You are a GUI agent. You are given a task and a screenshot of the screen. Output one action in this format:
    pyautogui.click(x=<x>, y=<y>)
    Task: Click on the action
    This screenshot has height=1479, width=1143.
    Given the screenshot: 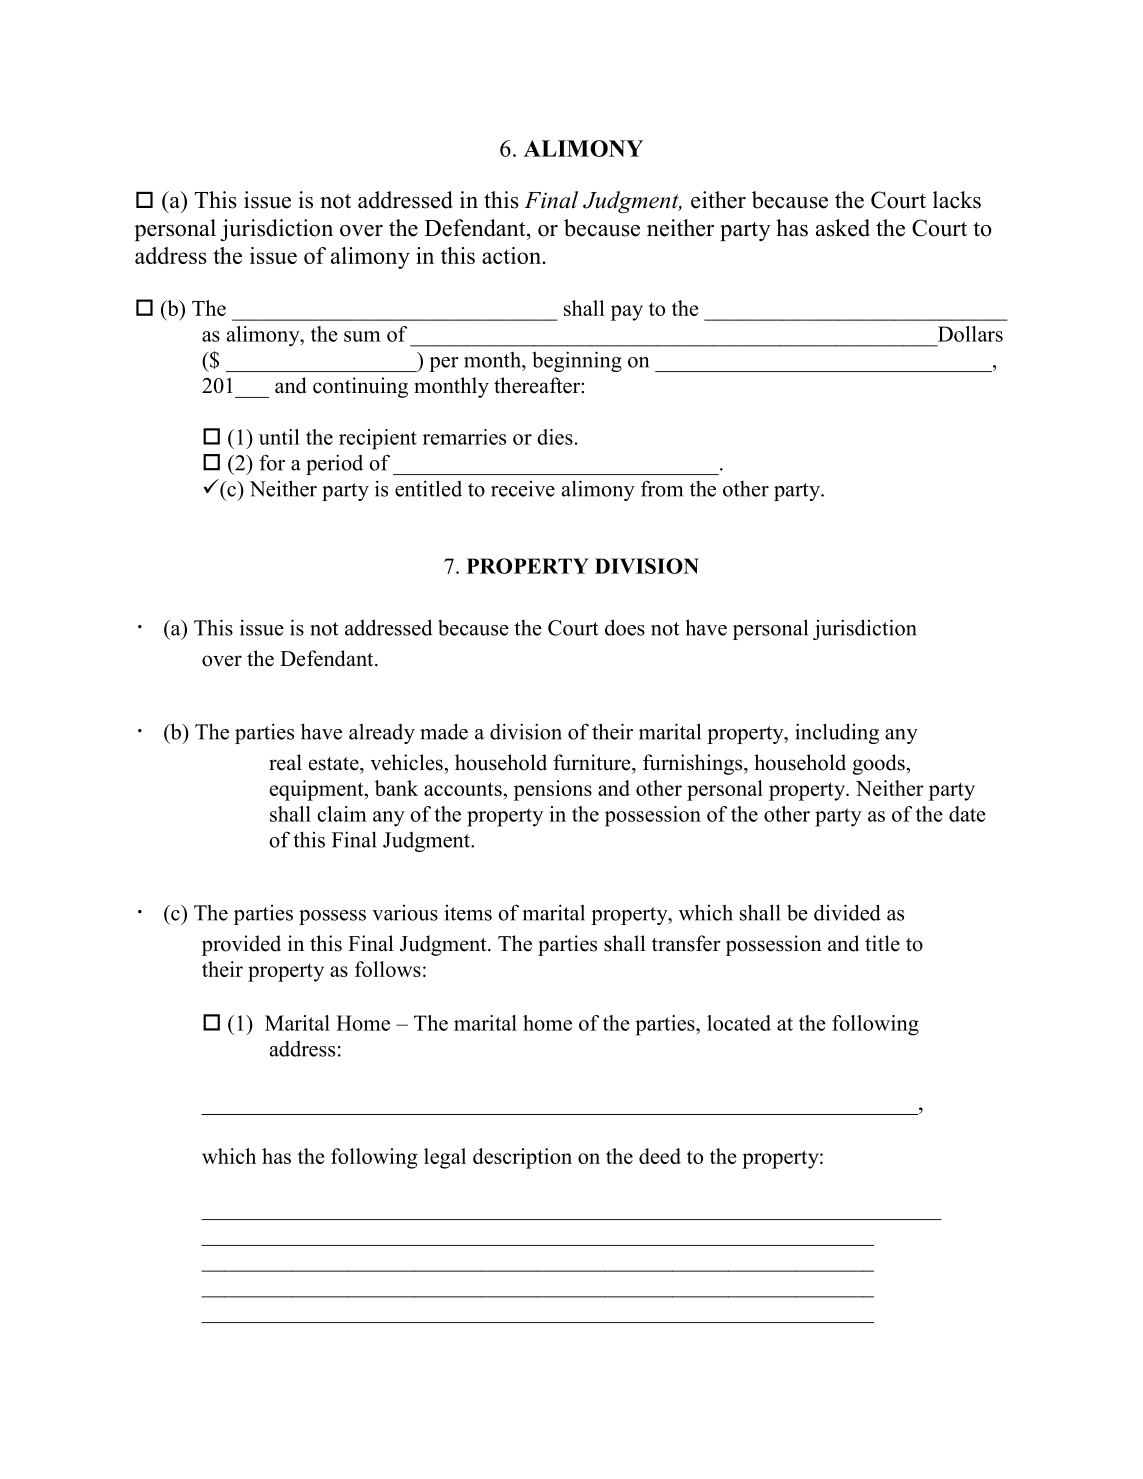 What is the action you would take?
    pyautogui.click(x=512, y=255)
